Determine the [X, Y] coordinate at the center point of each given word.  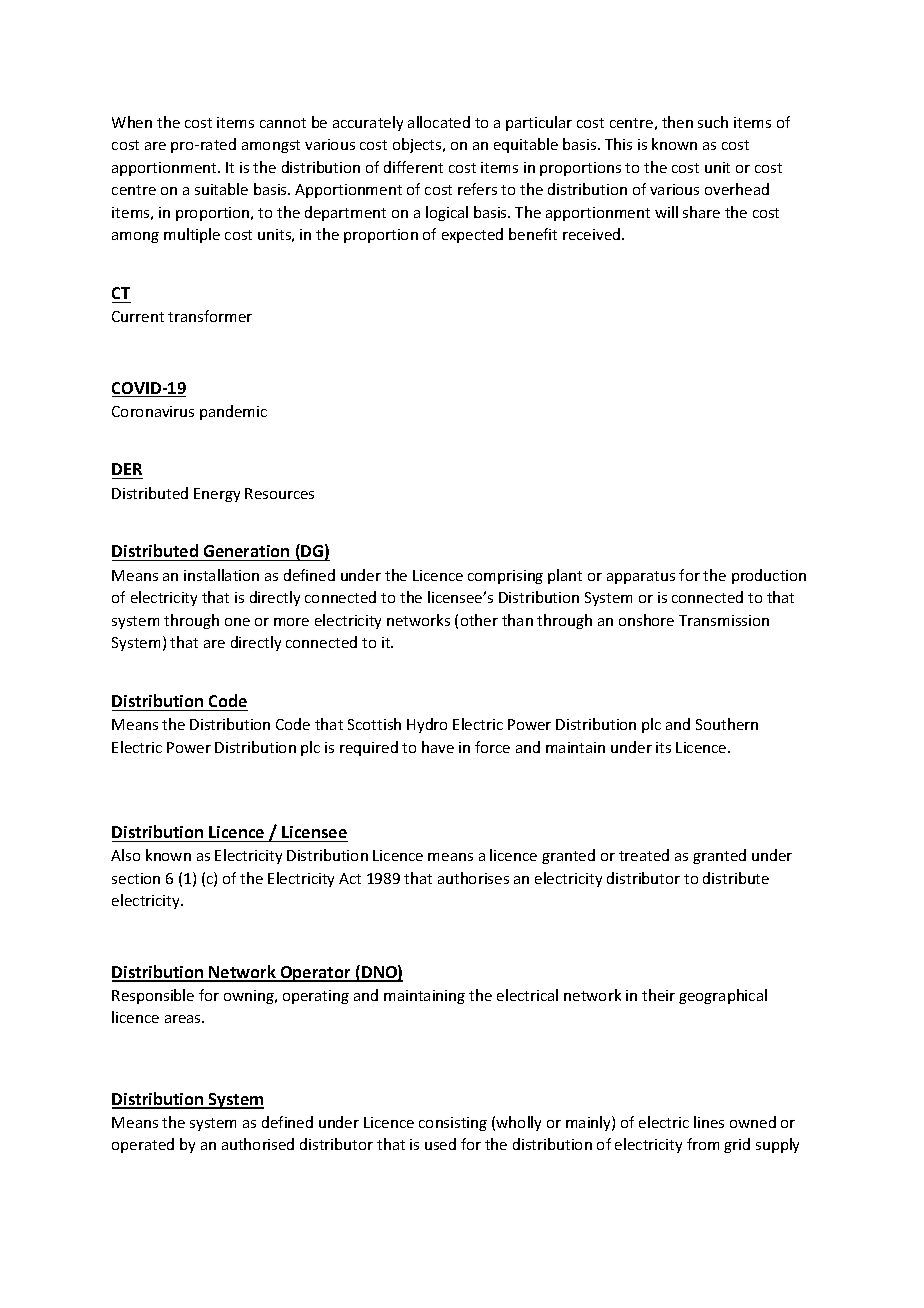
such [713, 122]
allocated [439, 122]
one [237, 622]
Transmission [724, 620]
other [479, 620]
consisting [453, 1124]
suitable [221, 189]
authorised [258, 1144]
